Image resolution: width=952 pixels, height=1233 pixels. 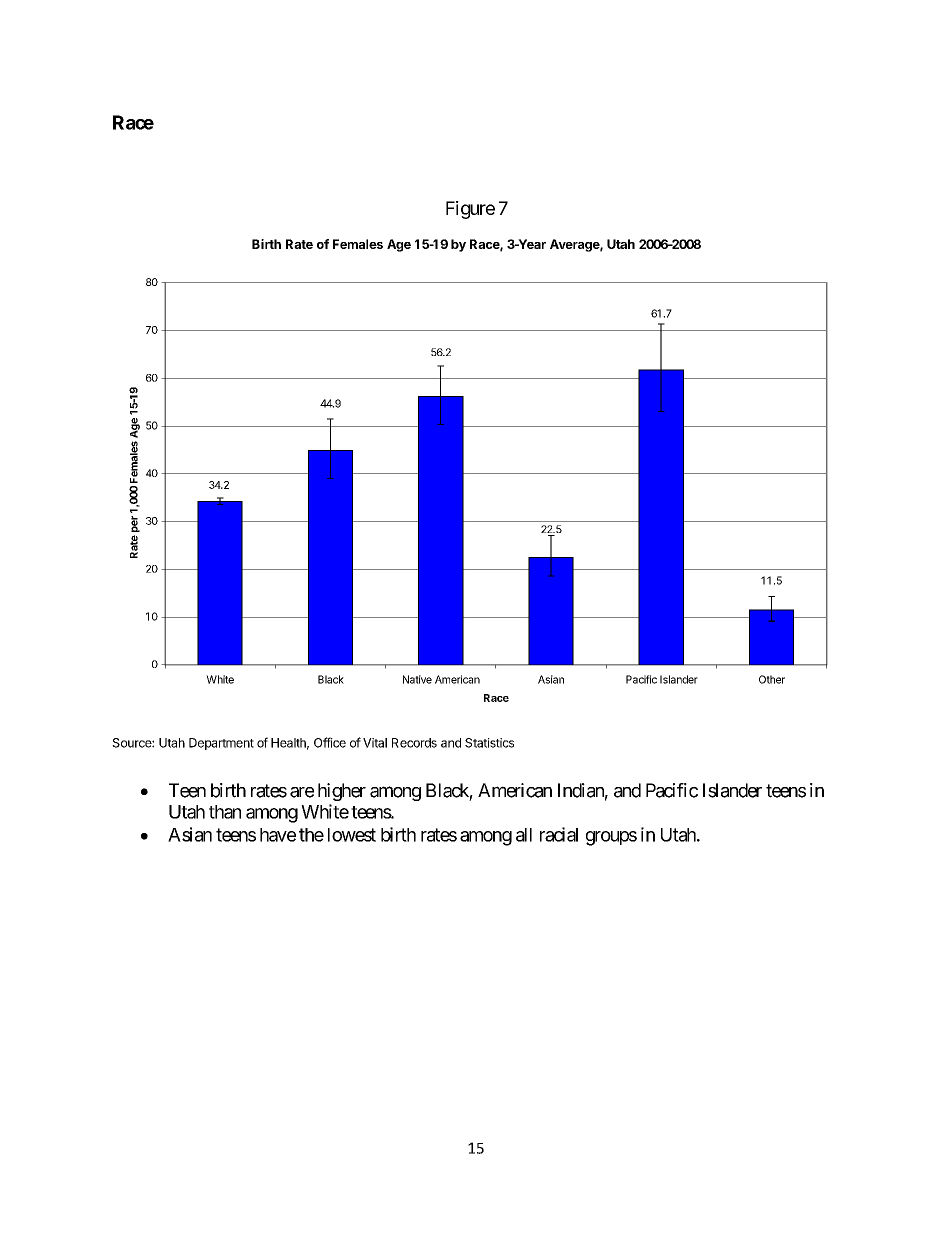 What do you see at coordinates (772, 679) in the screenshot?
I see `Other` at bounding box center [772, 679].
